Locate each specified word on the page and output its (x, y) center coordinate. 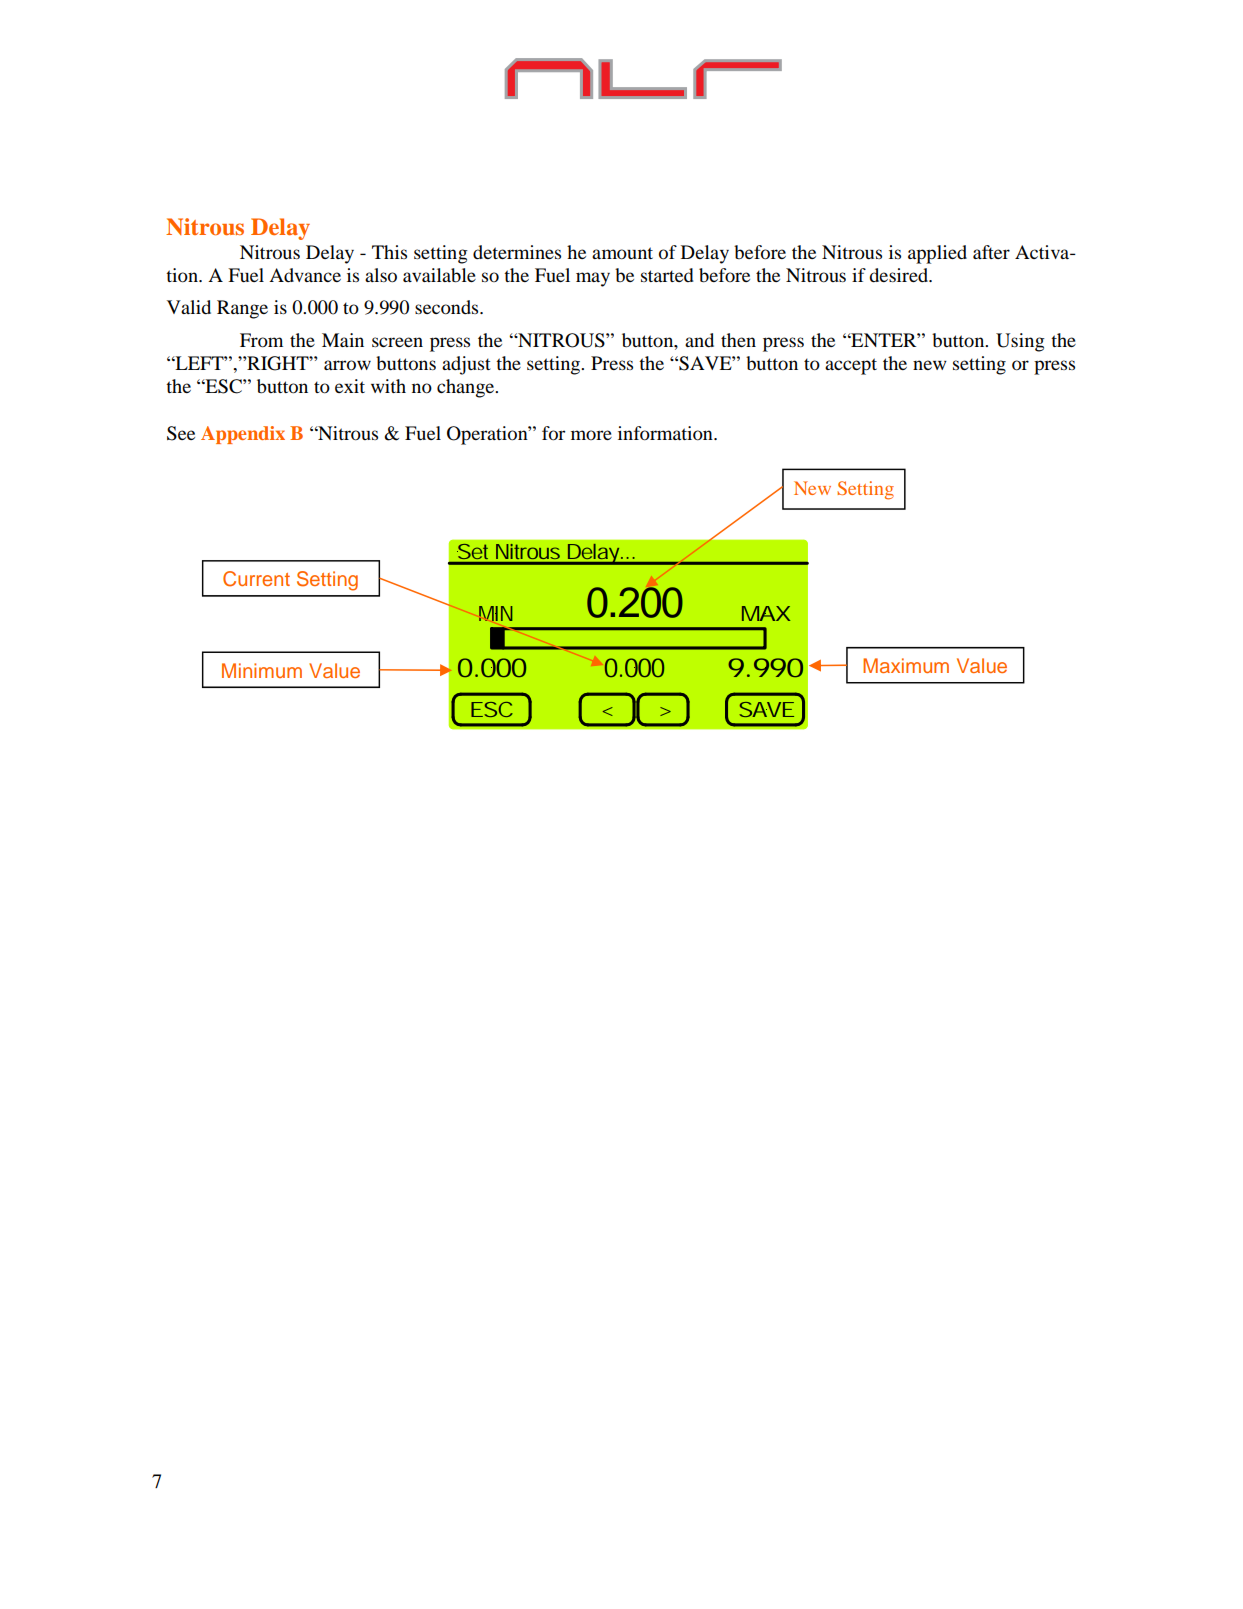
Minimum (262, 670)
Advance (305, 275)
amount (622, 253)
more (591, 435)
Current (256, 579)
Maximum (906, 665)
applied (937, 254)
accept (851, 366)
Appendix (243, 435)
